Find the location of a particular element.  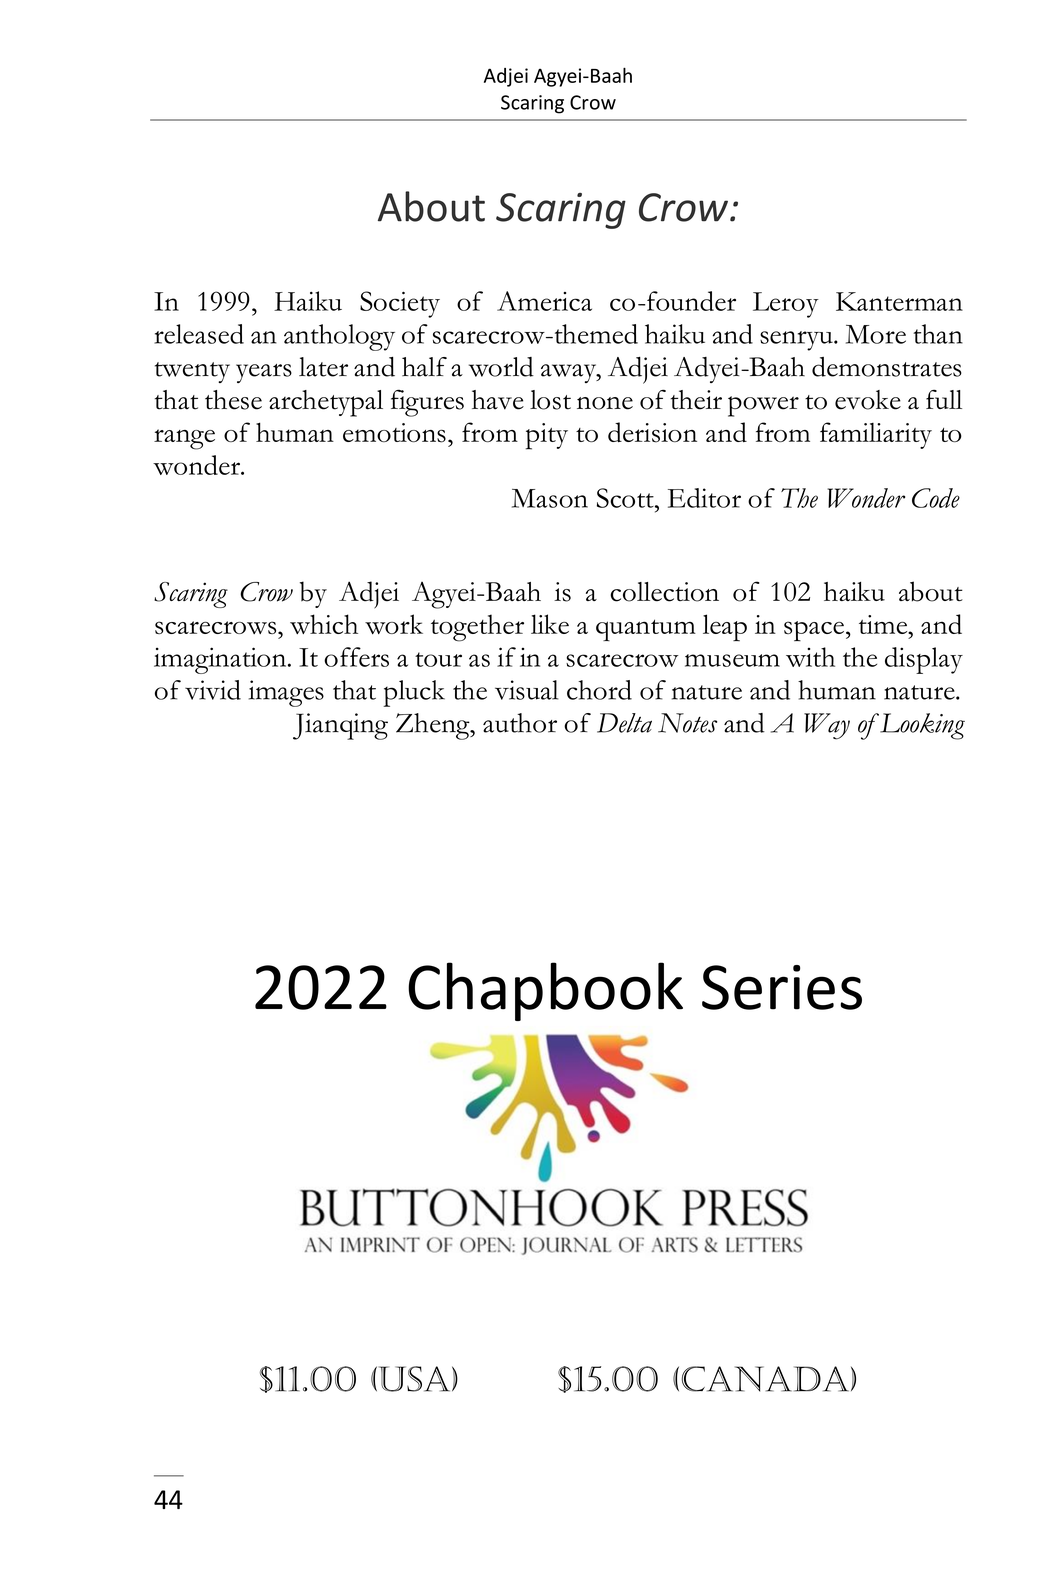

Notes is located at coordinates (687, 723).
